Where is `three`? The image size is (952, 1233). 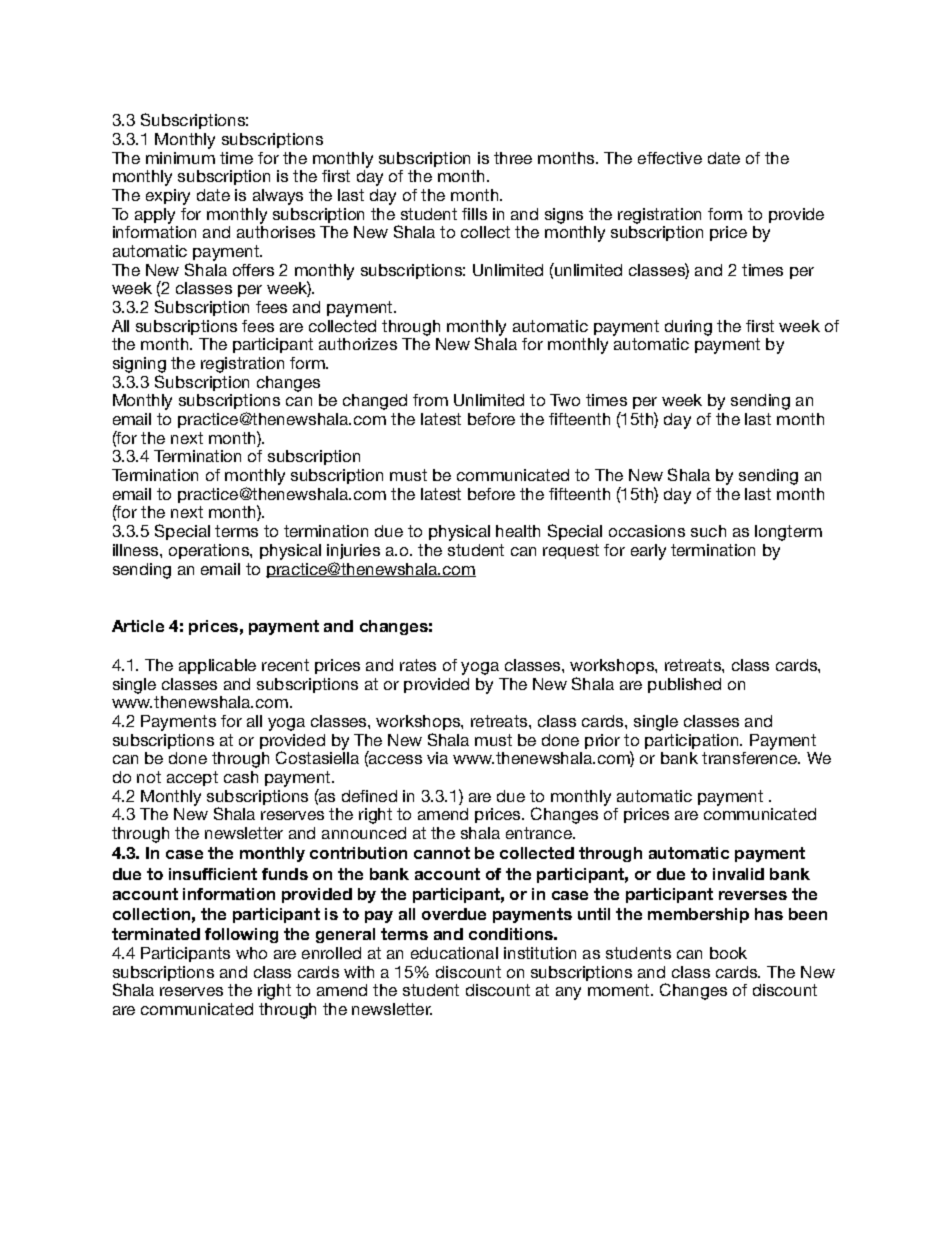 three is located at coordinates (513, 158).
